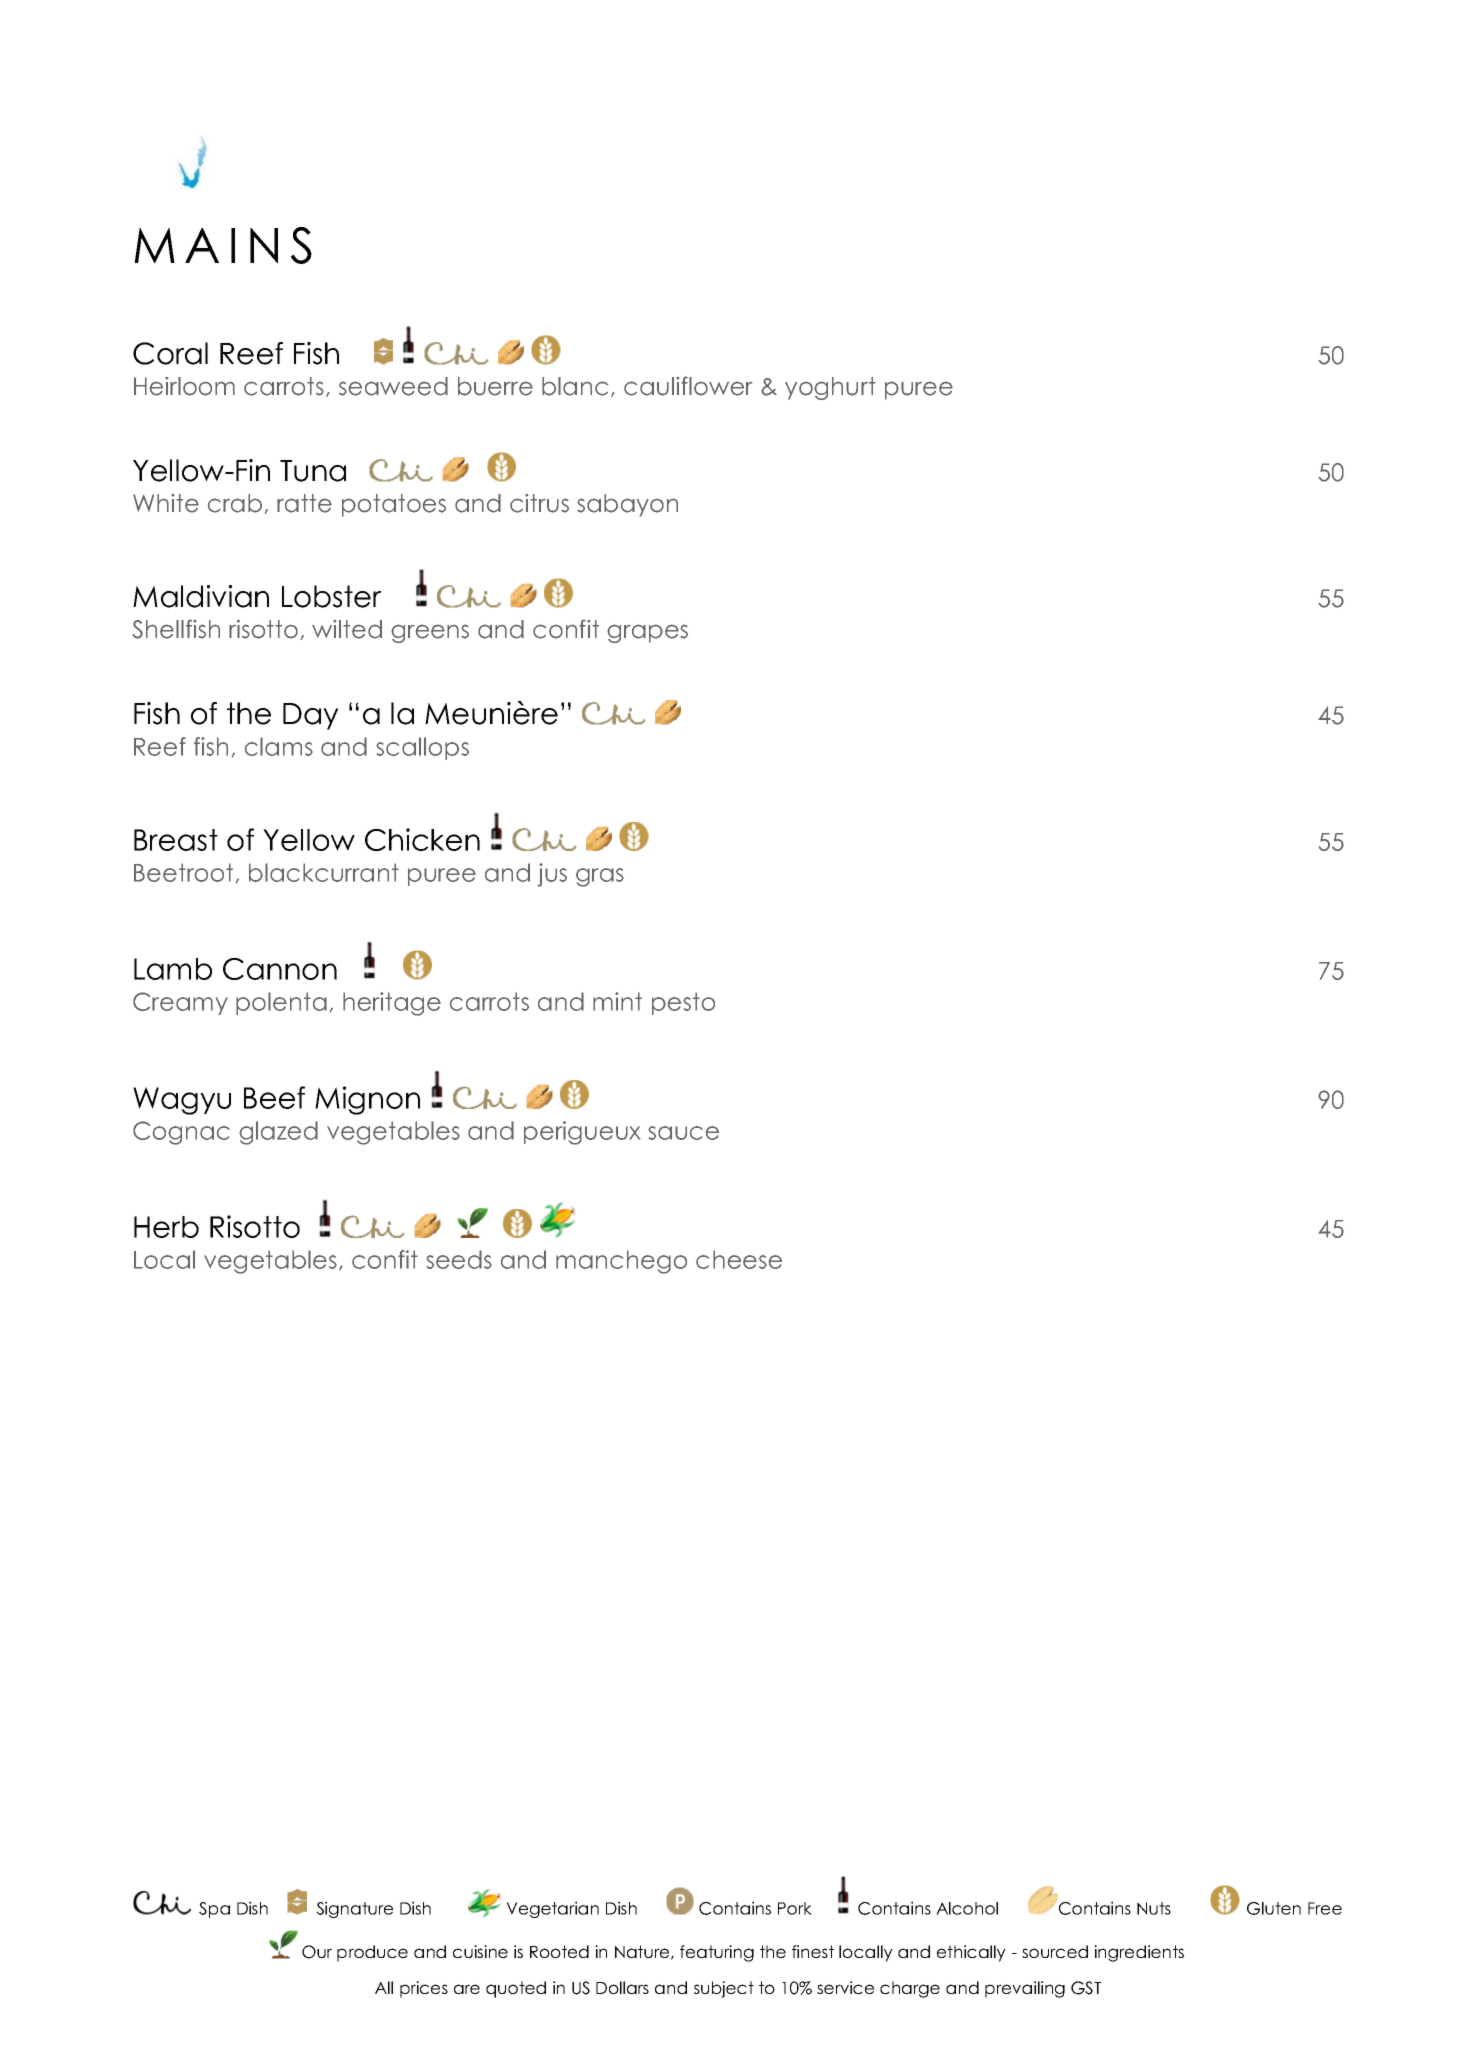  What do you see at coordinates (1139, 1953) in the document?
I see `ingredients` at bounding box center [1139, 1953].
